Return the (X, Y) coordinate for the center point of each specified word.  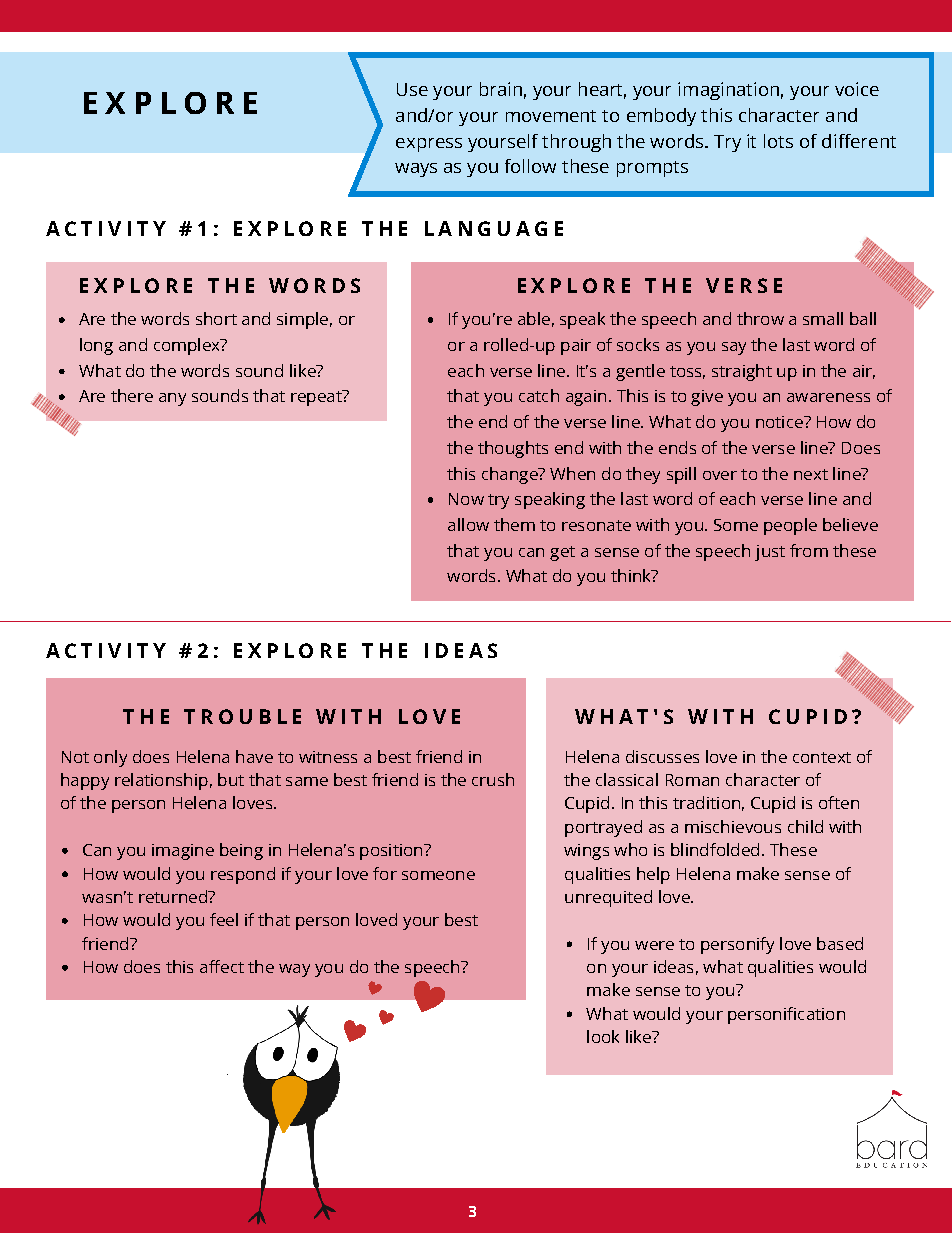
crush (493, 779)
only (110, 758)
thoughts (513, 449)
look (603, 1036)
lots (778, 141)
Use (412, 89)
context (822, 757)
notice (780, 422)
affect (222, 966)
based (840, 943)
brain (501, 89)
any (172, 399)
